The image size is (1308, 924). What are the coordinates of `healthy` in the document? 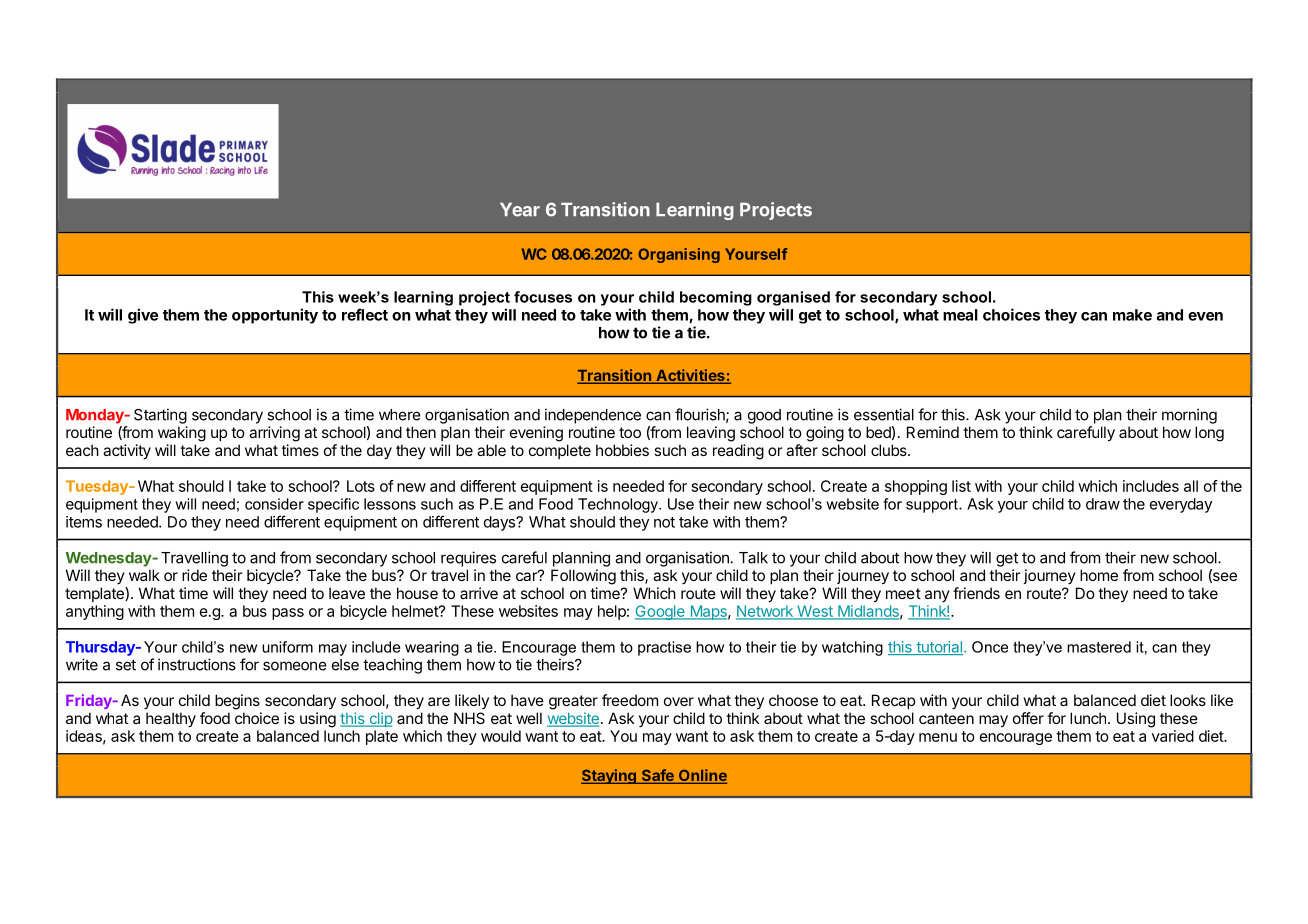 It's located at (171, 719).
